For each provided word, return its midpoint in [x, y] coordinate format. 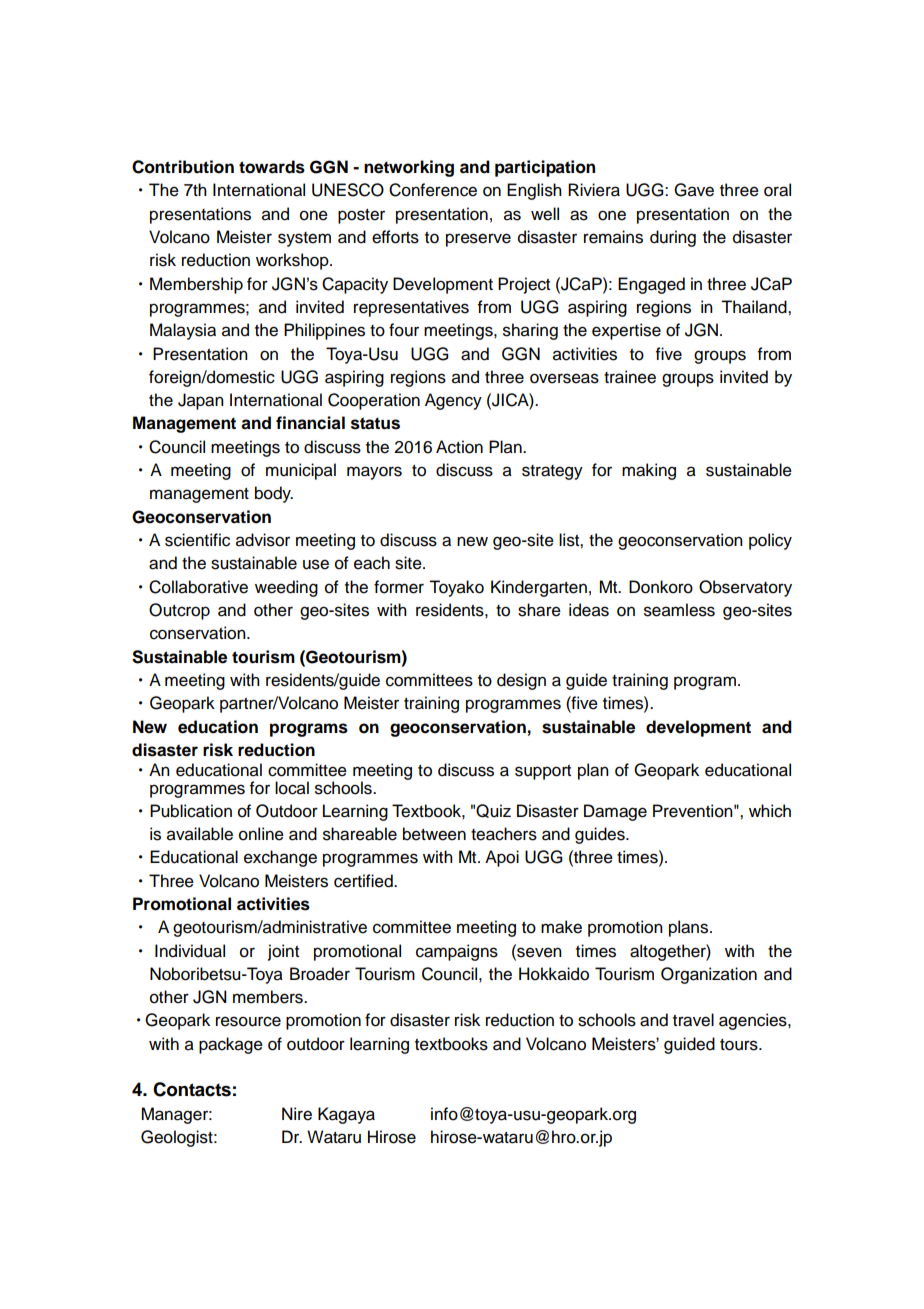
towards [272, 167]
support [543, 772]
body [274, 494]
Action [459, 447]
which [770, 811]
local [292, 788]
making [649, 471]
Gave [694, 190]
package [231, 1045]
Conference [433, 190]
